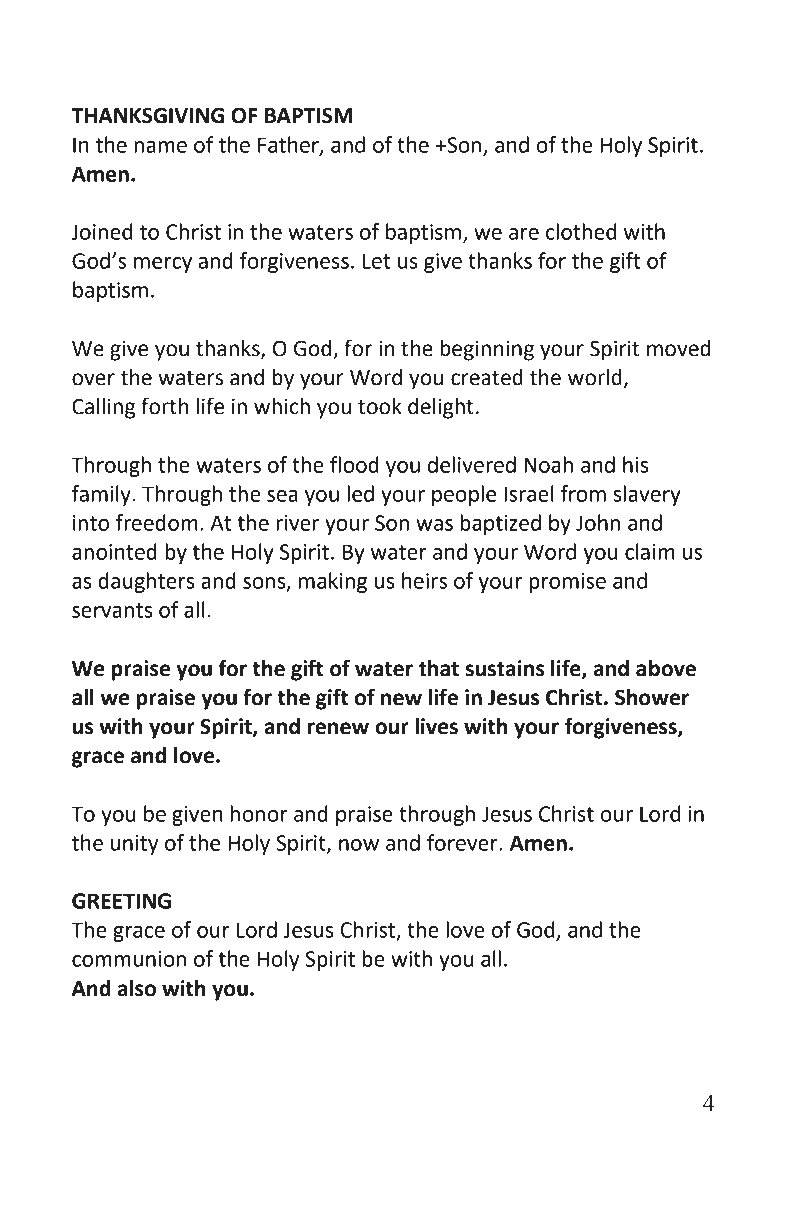 The height and width of the page is (1215, 786). I want to click on now, so click(359, 845).
